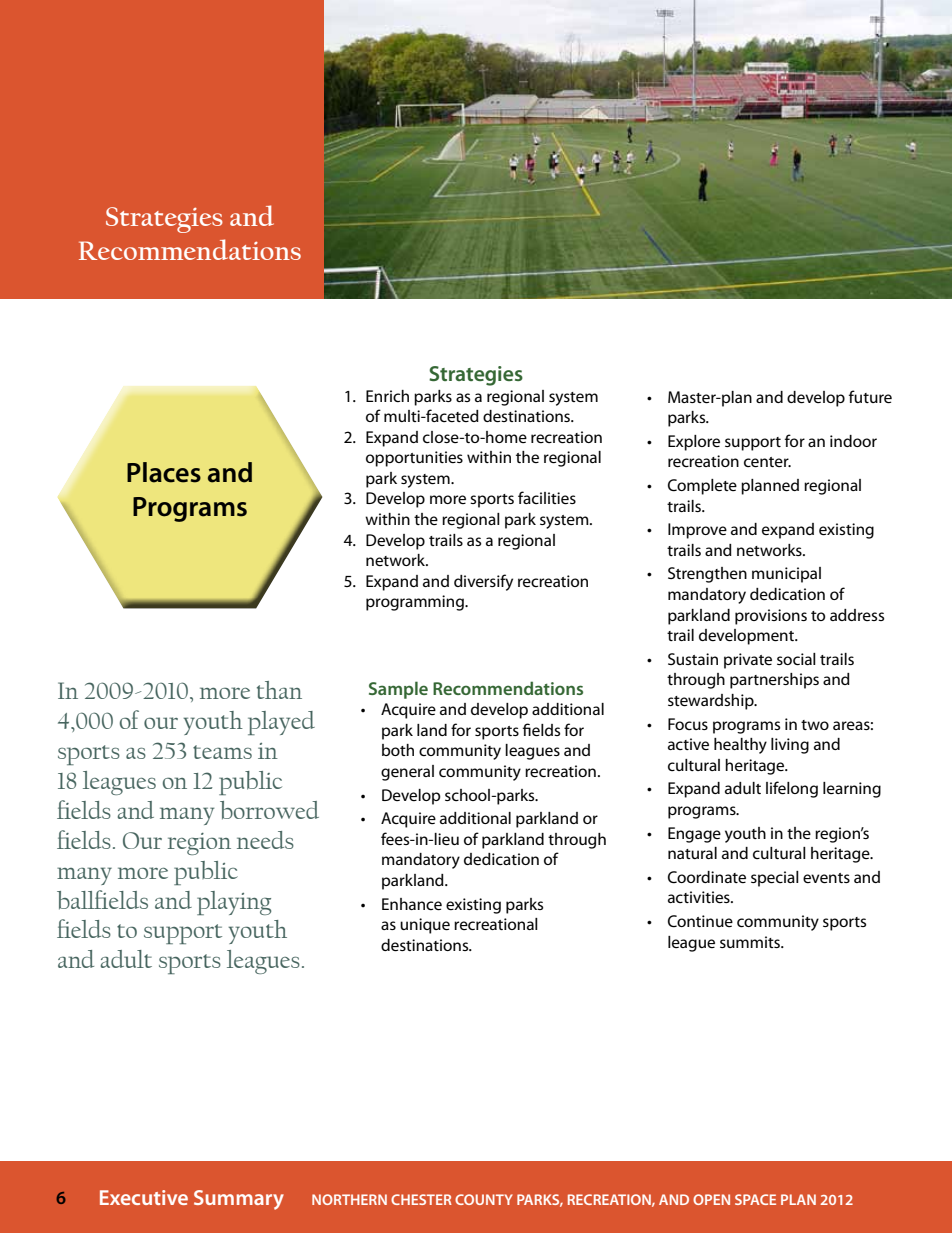 This document has width=952, height=1233. Describe the element at coordinates (767, 462) in the document. I see `center` at that location.
